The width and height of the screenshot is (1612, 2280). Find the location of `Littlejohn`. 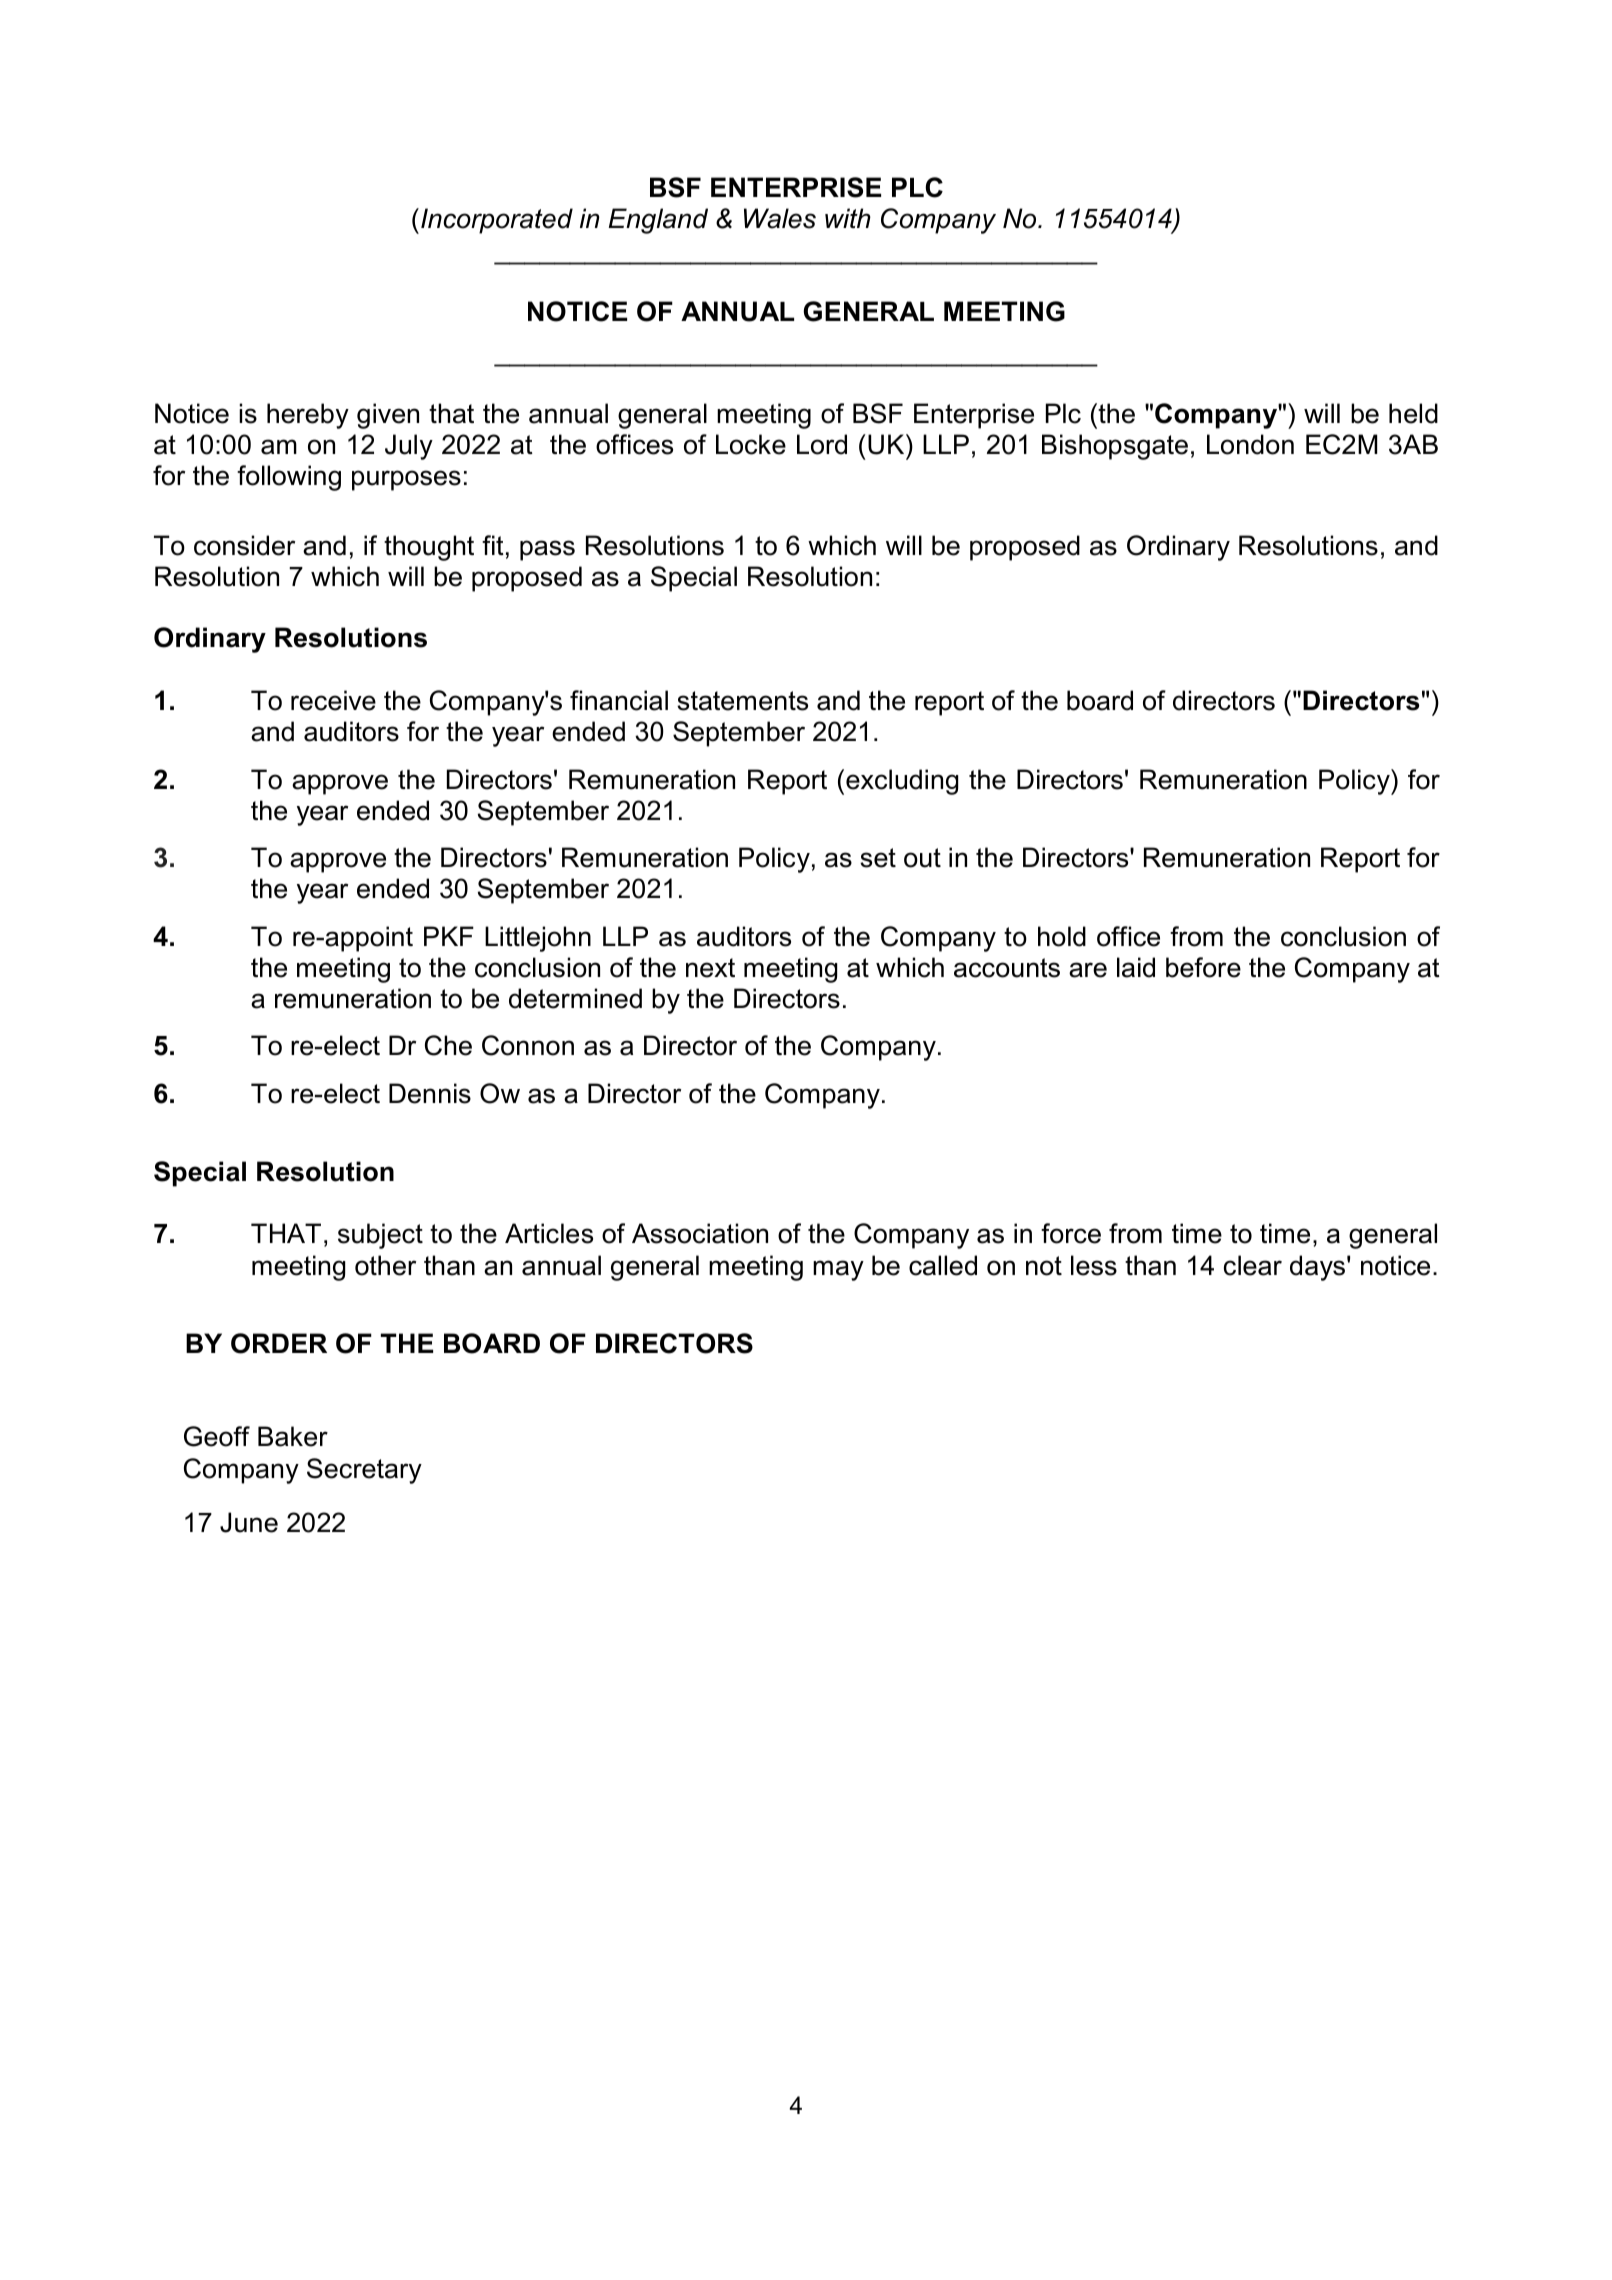

Littlejohn is located at coordinates (538, 939).
